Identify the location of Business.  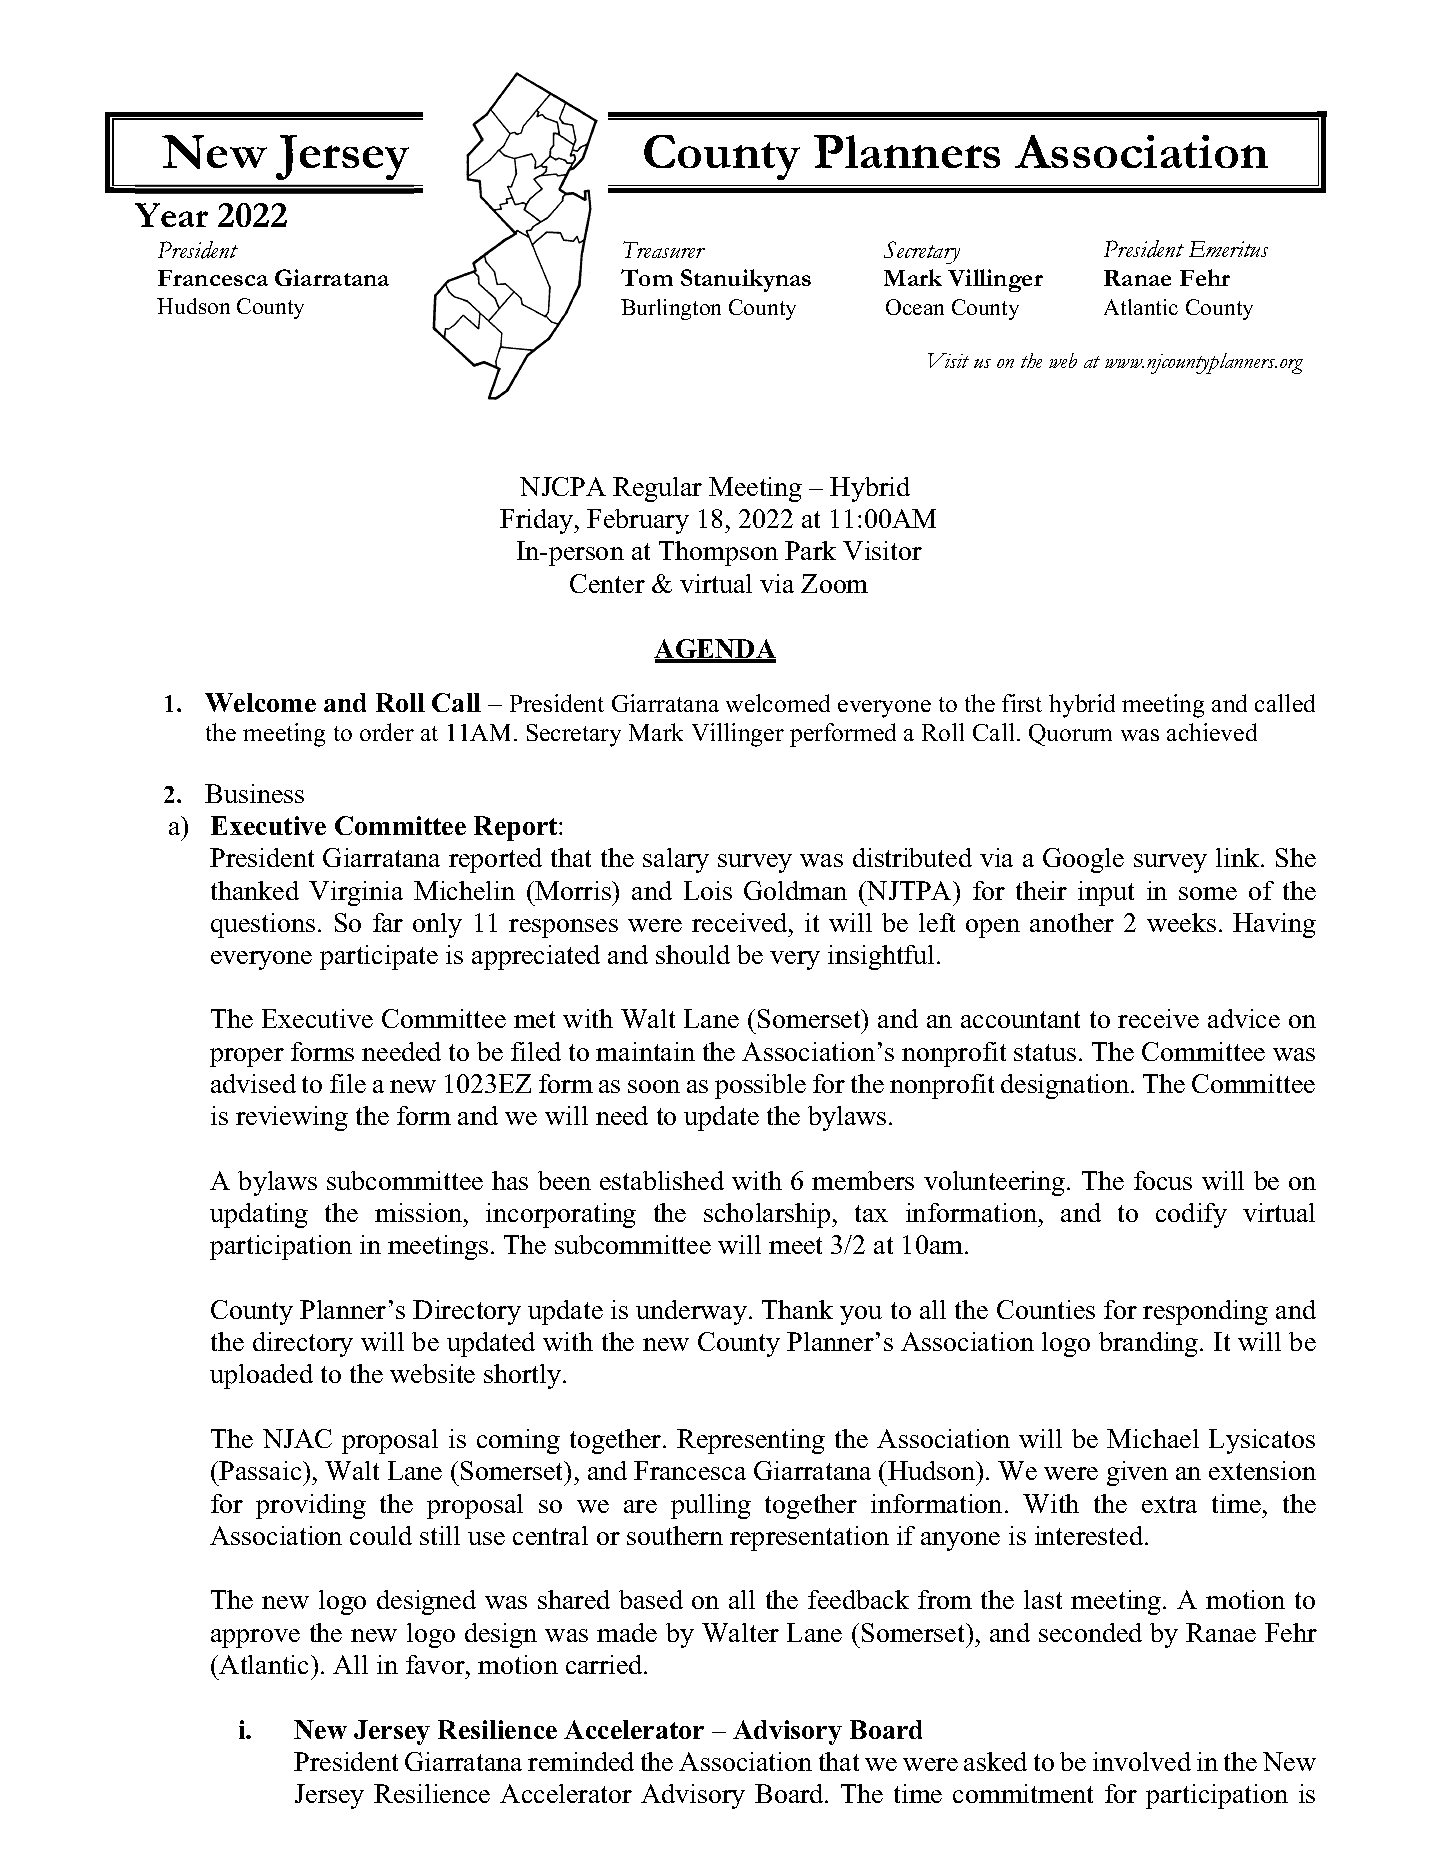
(254, 793).
